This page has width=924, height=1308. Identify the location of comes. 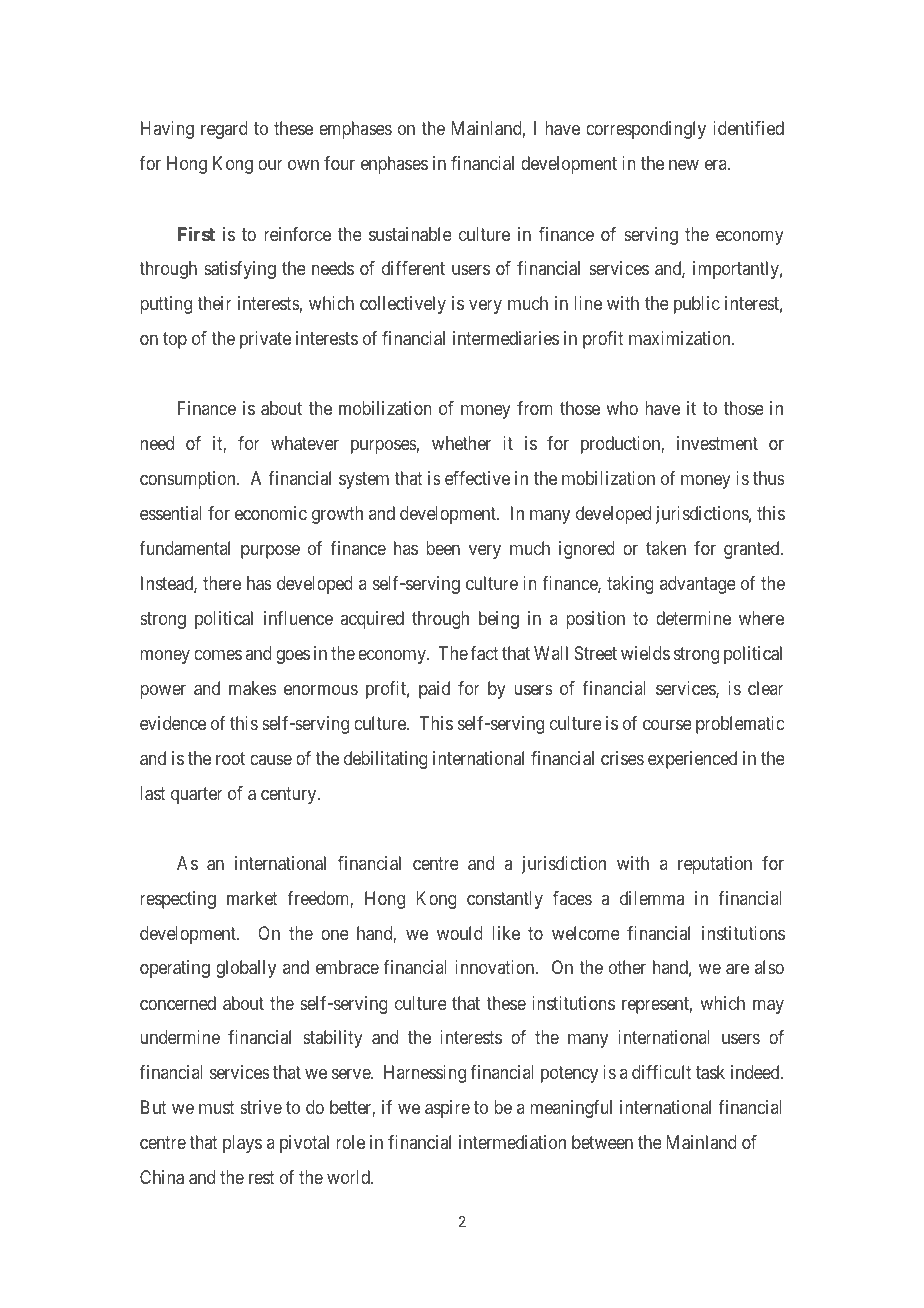
(218, 654).
